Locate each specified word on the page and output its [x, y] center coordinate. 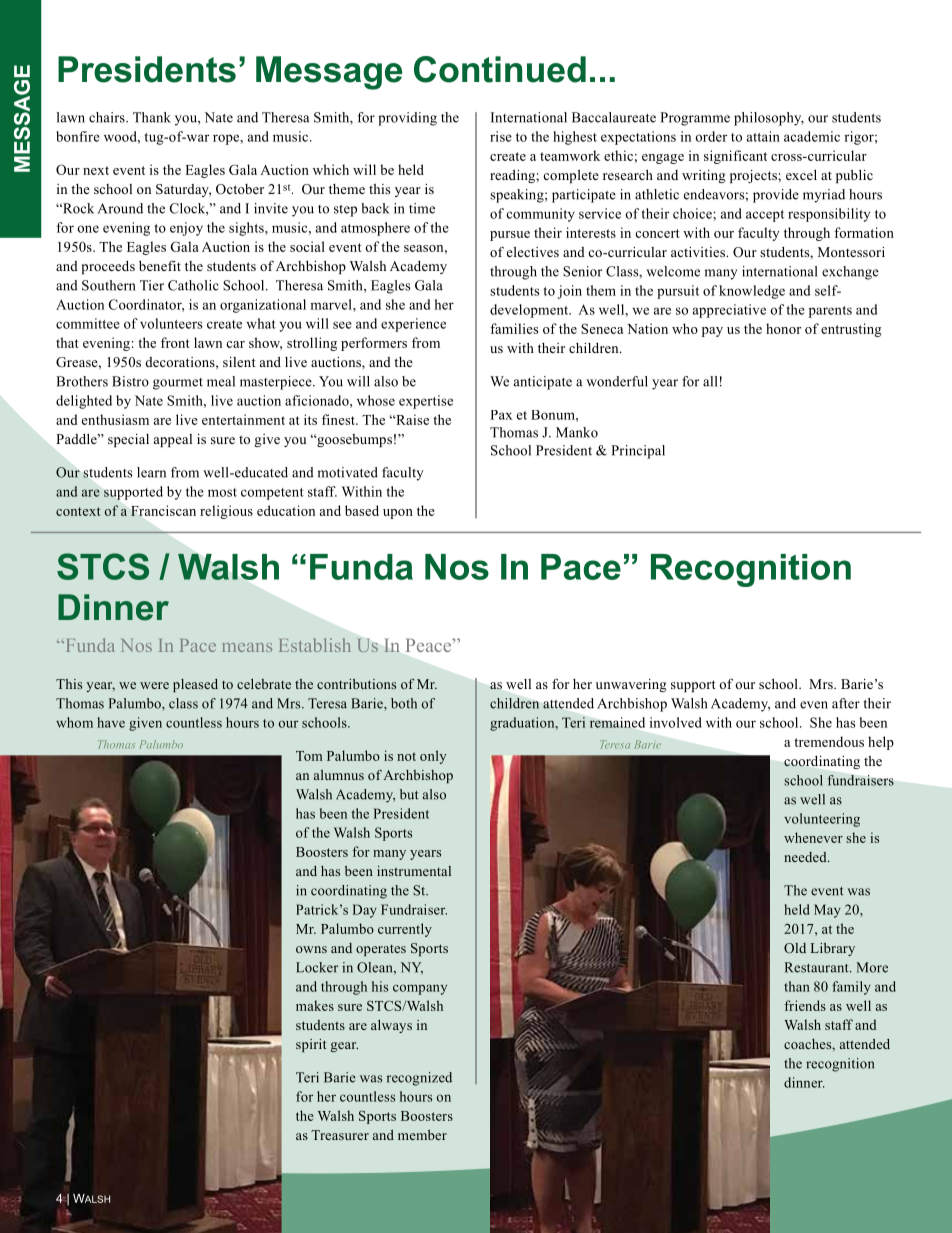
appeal [173, 440]
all [710, 381]
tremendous [829, 741]
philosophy [769, 119]
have [111, 722]
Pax [501, 415]
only [433, 757]
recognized [419, 1079]
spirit [311, 1045]
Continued [500, 69]
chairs [108, 117]
